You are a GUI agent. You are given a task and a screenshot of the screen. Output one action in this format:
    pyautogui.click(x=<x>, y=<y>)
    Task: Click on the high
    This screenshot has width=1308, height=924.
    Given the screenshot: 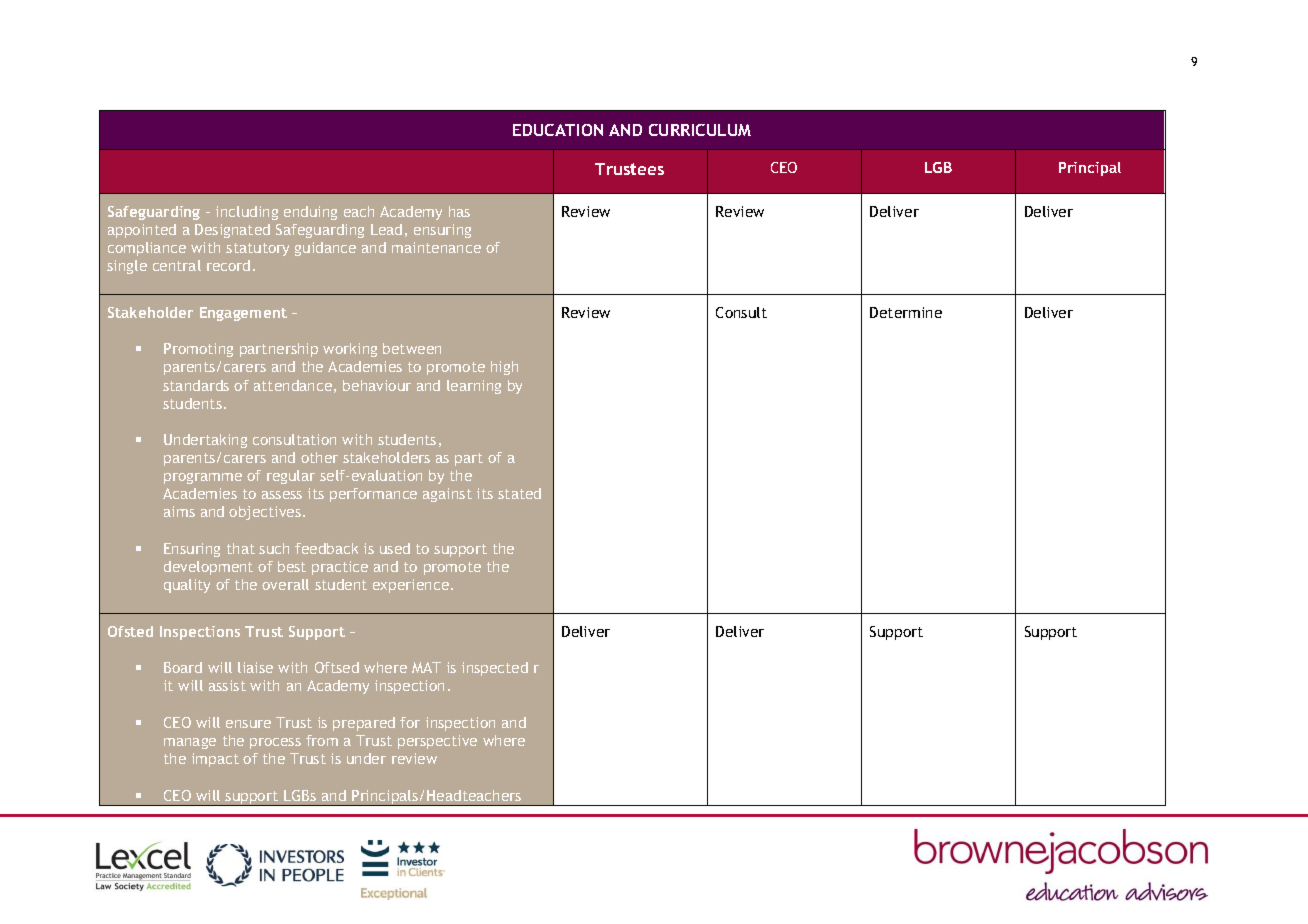 What is the action you would take?
    pyautogui.click(x=504, y=368)
